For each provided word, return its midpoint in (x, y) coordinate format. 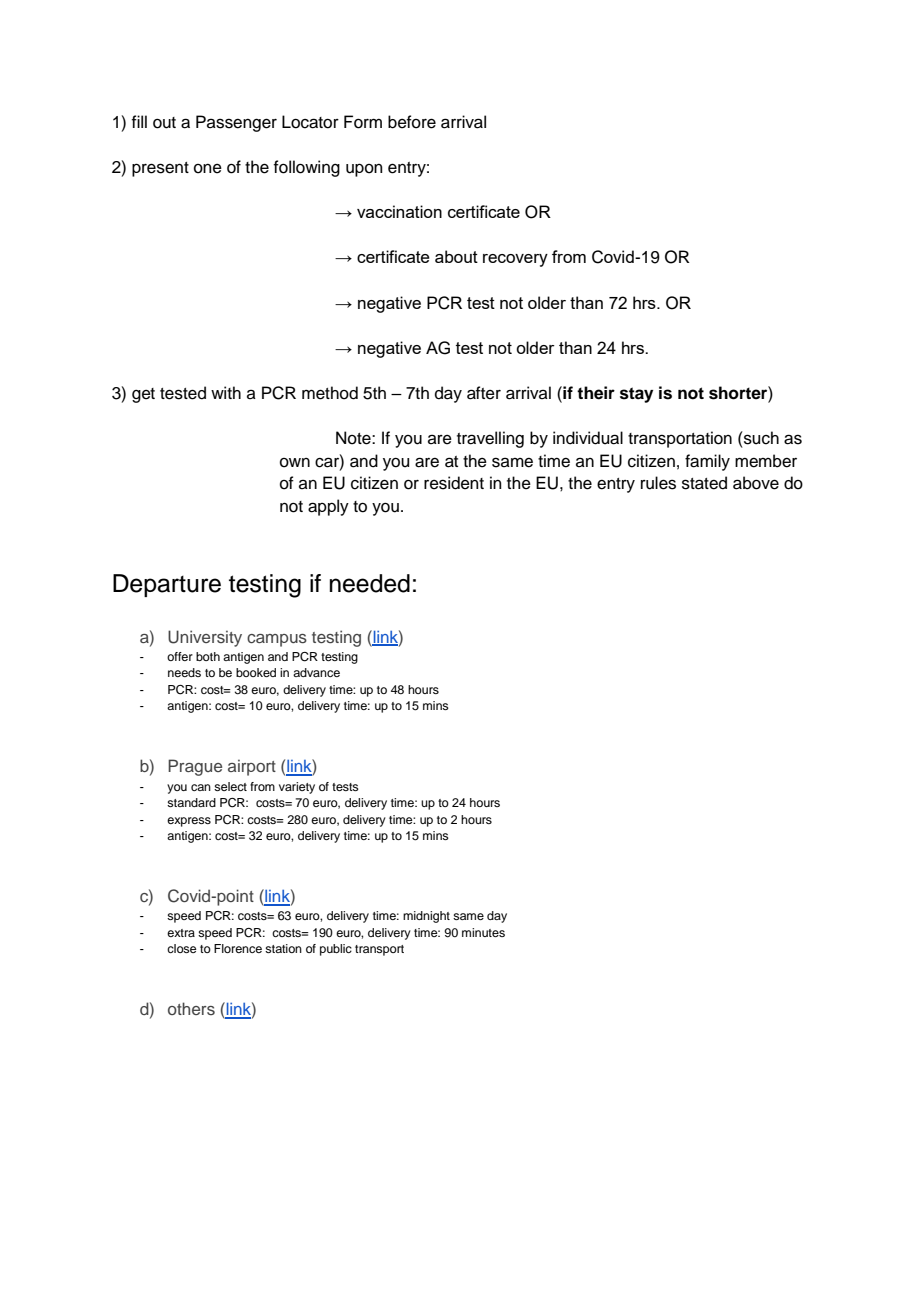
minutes (483, 932)
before (412, 122)
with (226, 392)
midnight (426, 917)
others (191, 1008)
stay (636, 395)
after (484, 393)
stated (704, 483)
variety (297, 788)
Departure (167, 585)
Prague (195, 767)
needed (370, 583)
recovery (515, 260)
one (208, 168)
